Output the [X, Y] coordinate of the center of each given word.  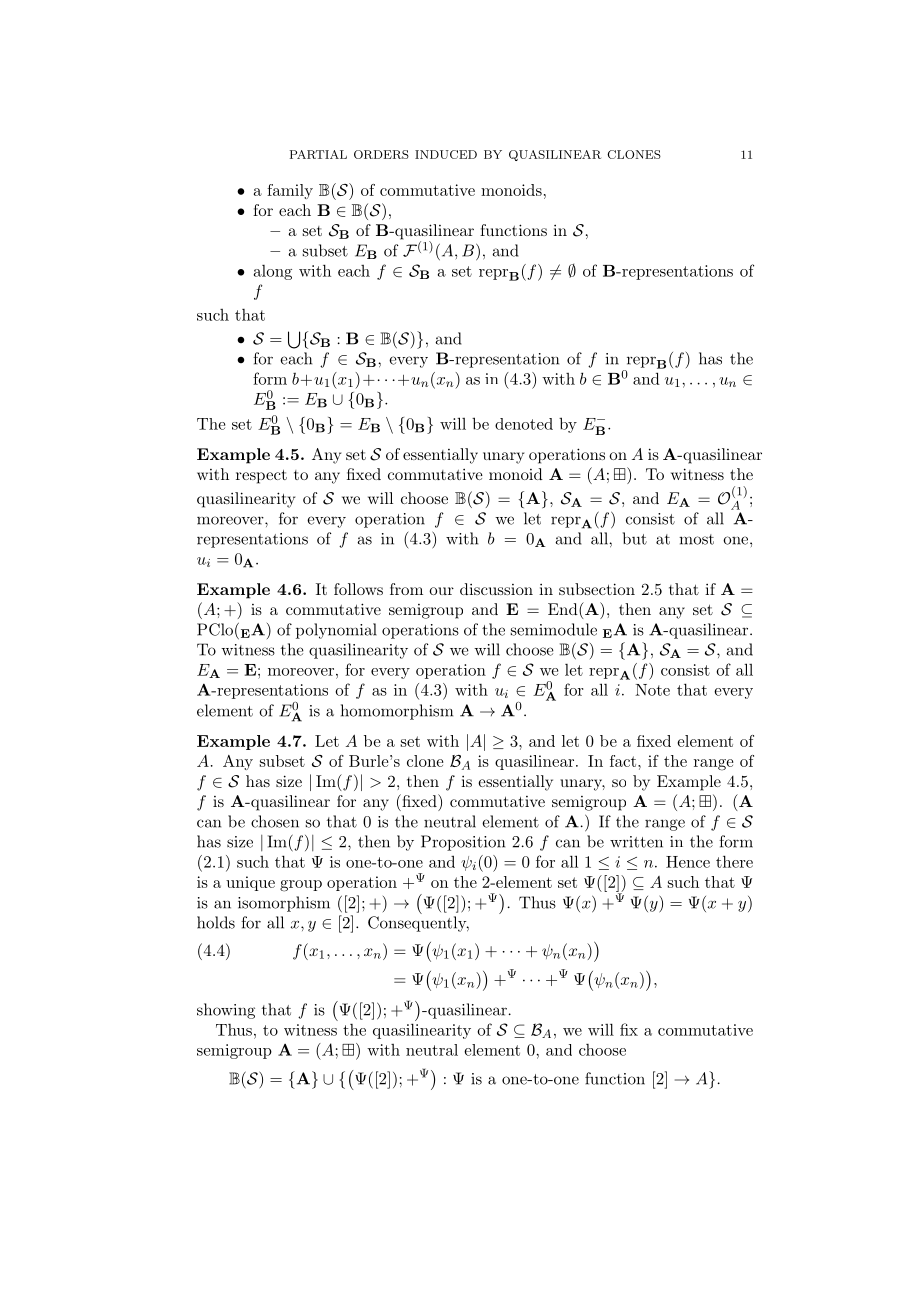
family [290, 191]
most [696, 539]
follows [358, 589]
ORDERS [381, 154]
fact [623, 761]
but [635, 538]
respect [261, 476]
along [273, 272]
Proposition [463, 843]
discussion [496, 589]
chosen [275, 821]
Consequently [418, 924]
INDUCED [446, 154]
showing [226, 1011]
